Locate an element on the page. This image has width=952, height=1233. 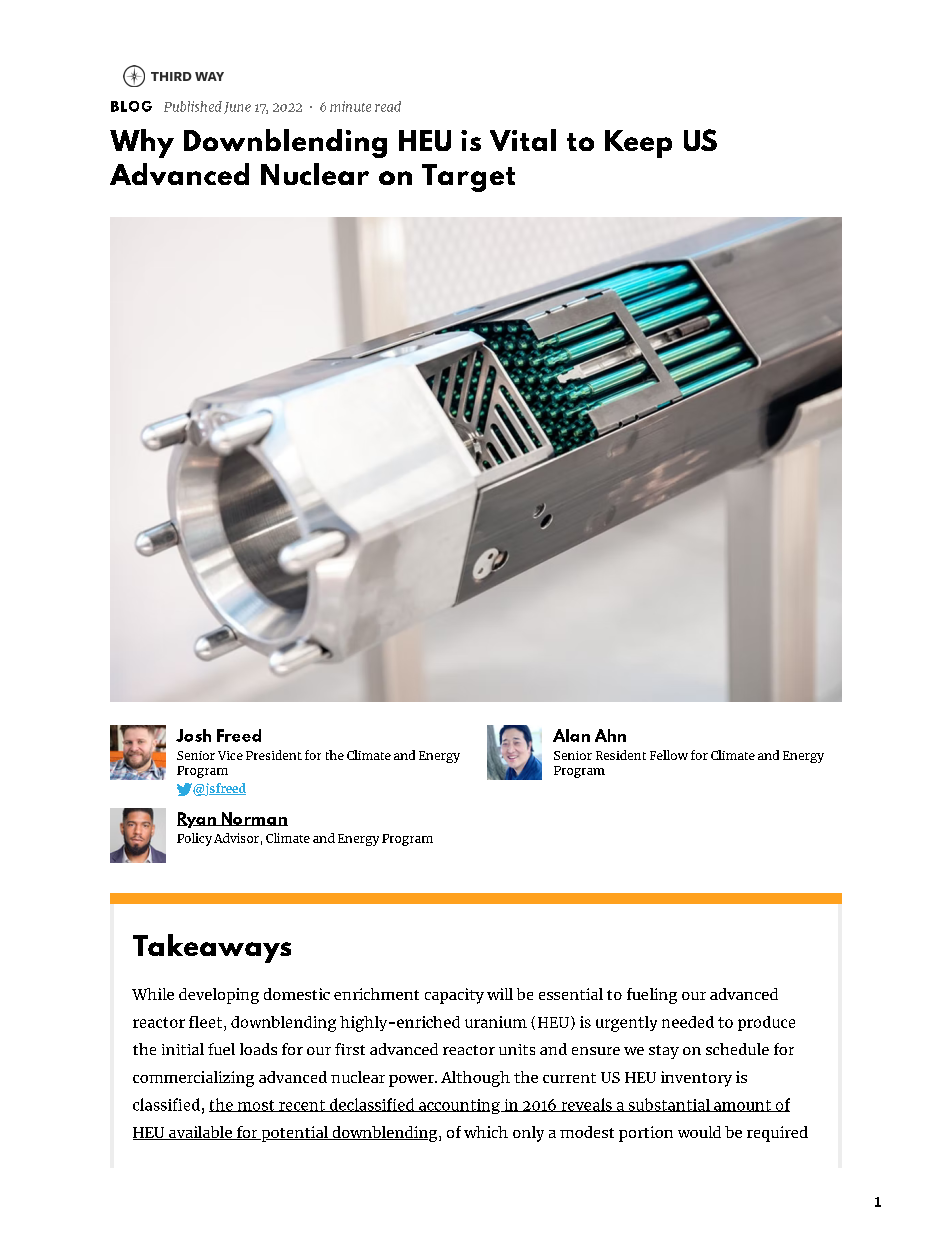
Keep is located at coordinates (638, 144).
